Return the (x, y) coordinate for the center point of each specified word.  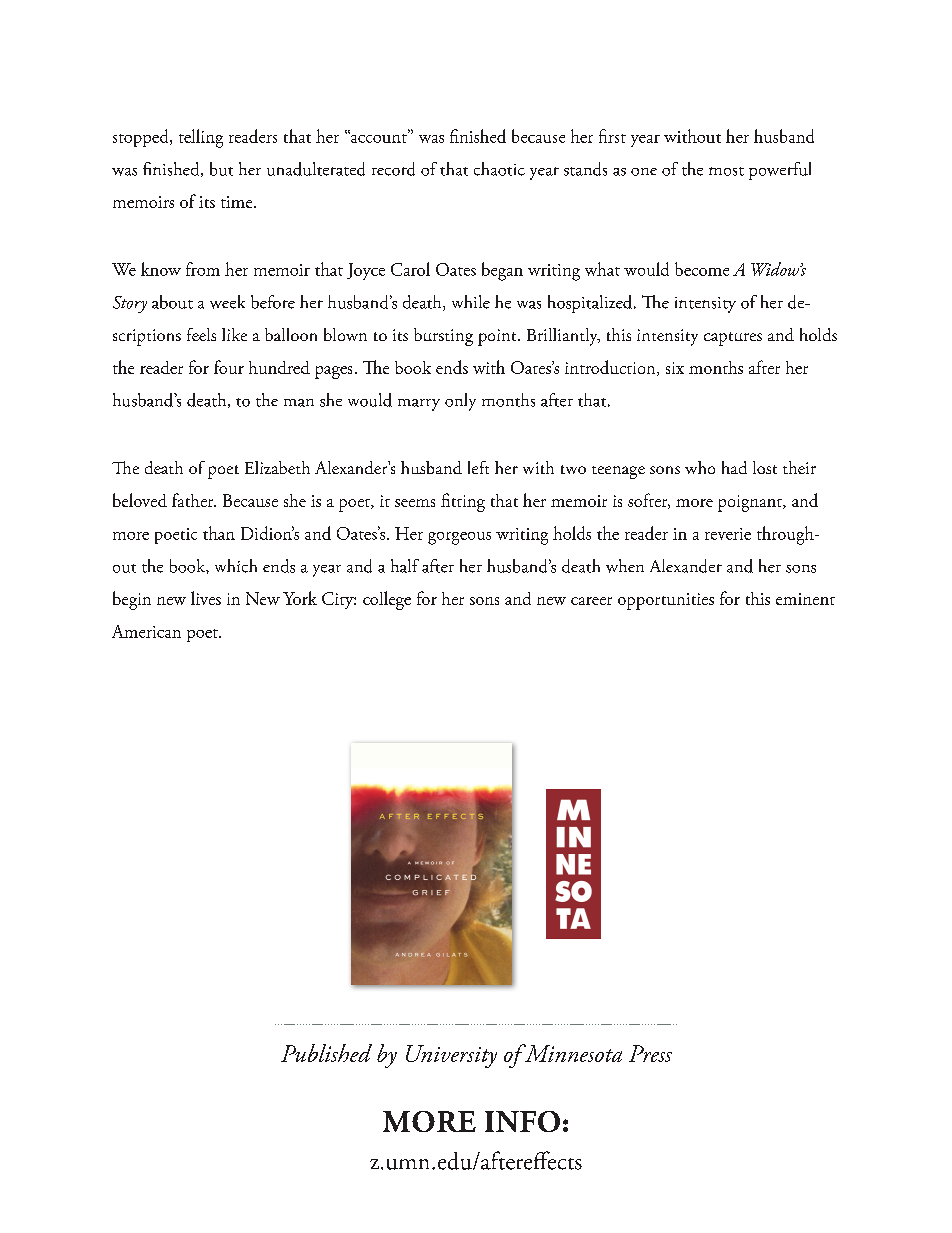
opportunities (666, 601)
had (734, 467)
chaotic (499, 169)
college (387, 600)
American (146, 631)
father (194, 500)
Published (326, 1053)
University (451, 1056)
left (478, 467)
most (726, 171)
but (221, 169)
